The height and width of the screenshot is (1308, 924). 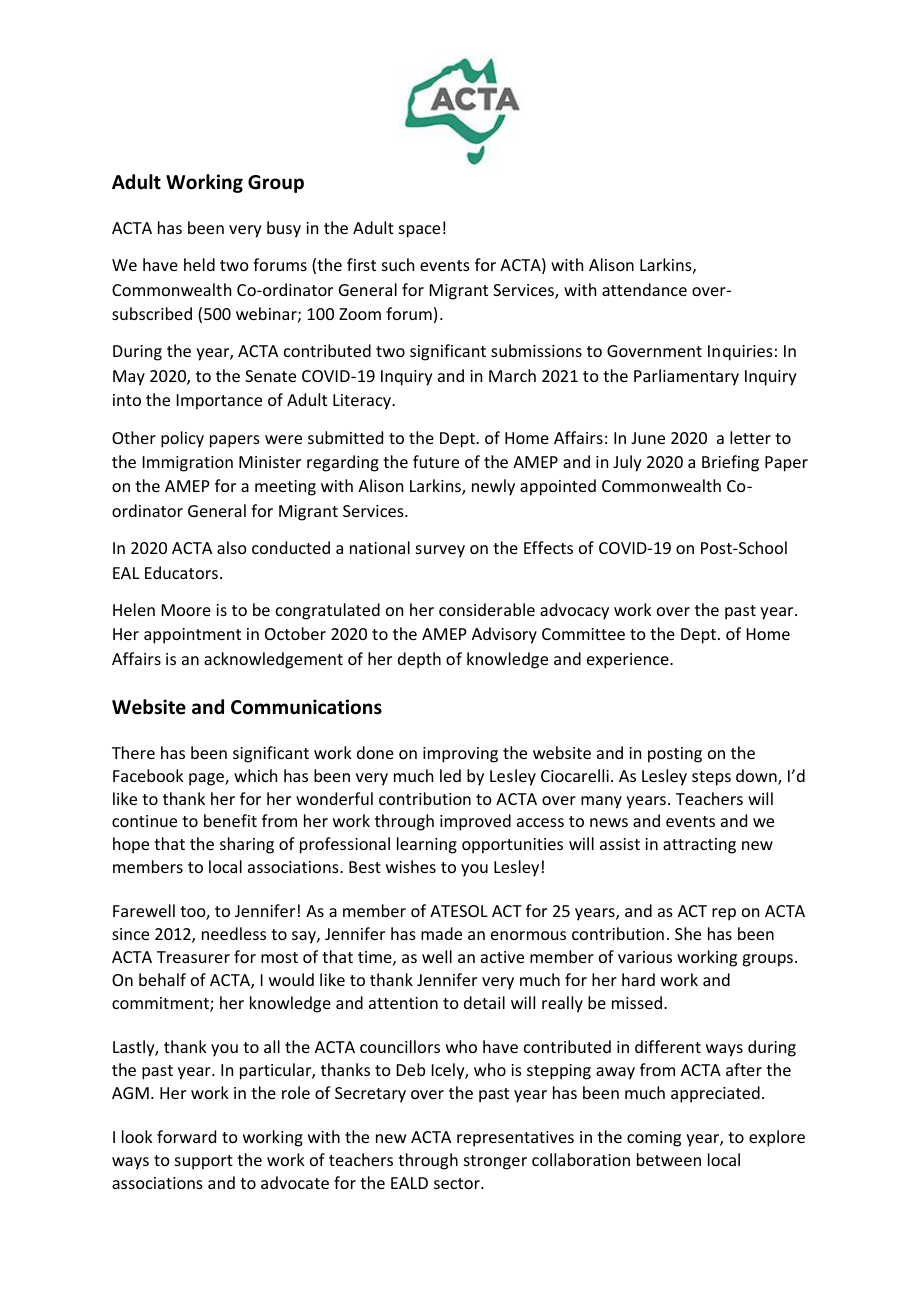 What do you see at coordinates (419, 231) in the screenshot?
I see `space` at bounding box center [419, 231].
